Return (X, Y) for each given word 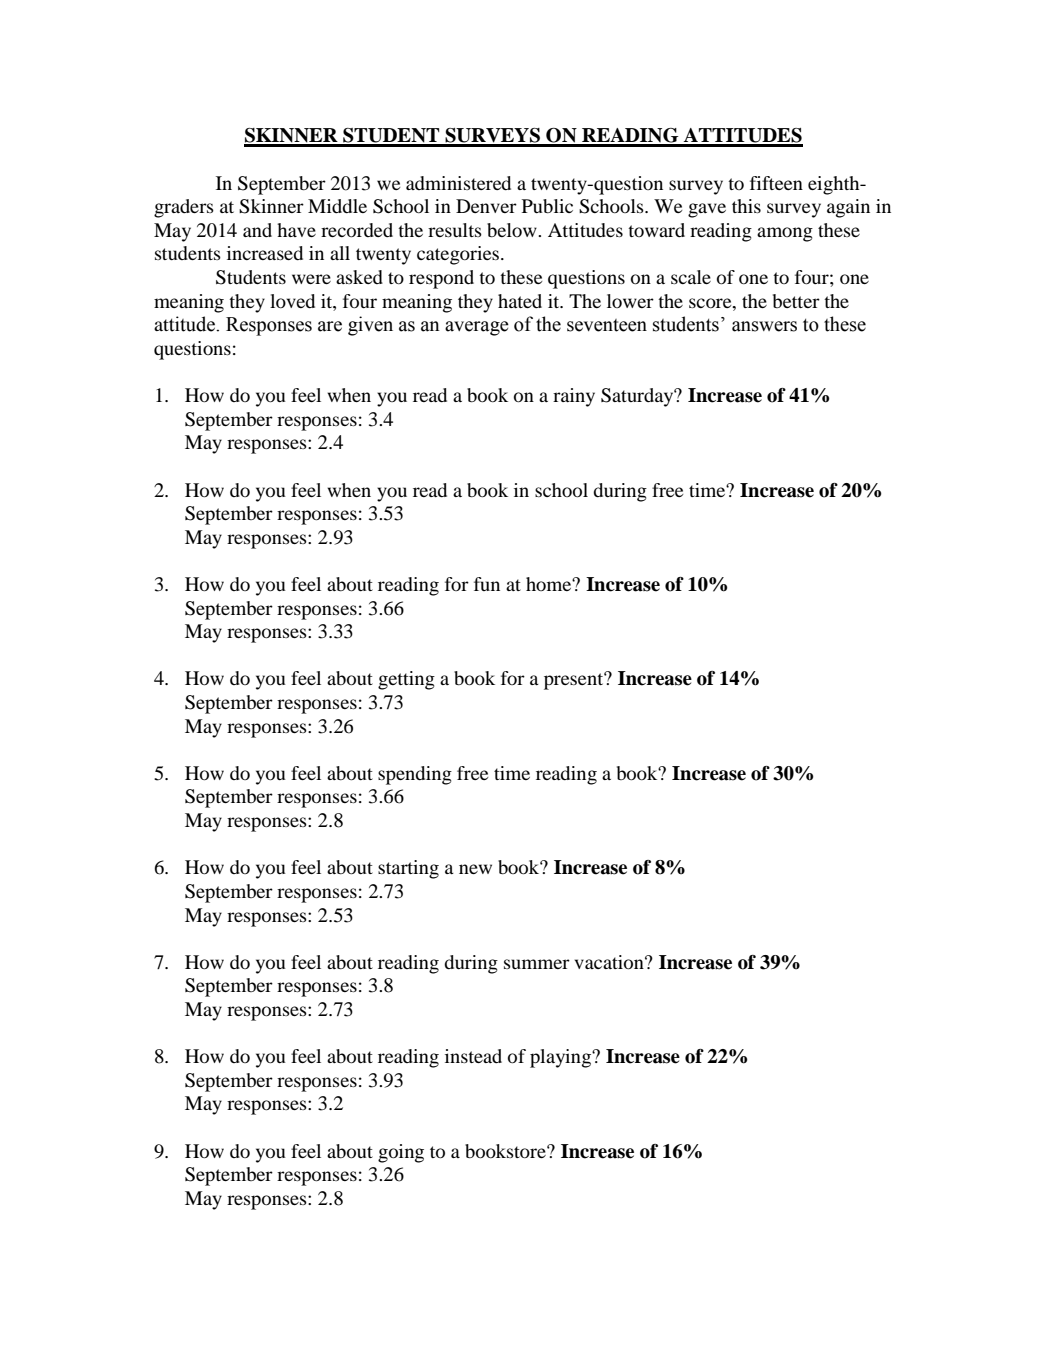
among (785, 234)
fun (487, 584)
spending (415, 775)
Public (547, 206)
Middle (337, 206)
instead (473, 1056)
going (401, 1153)
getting (406, 680)
